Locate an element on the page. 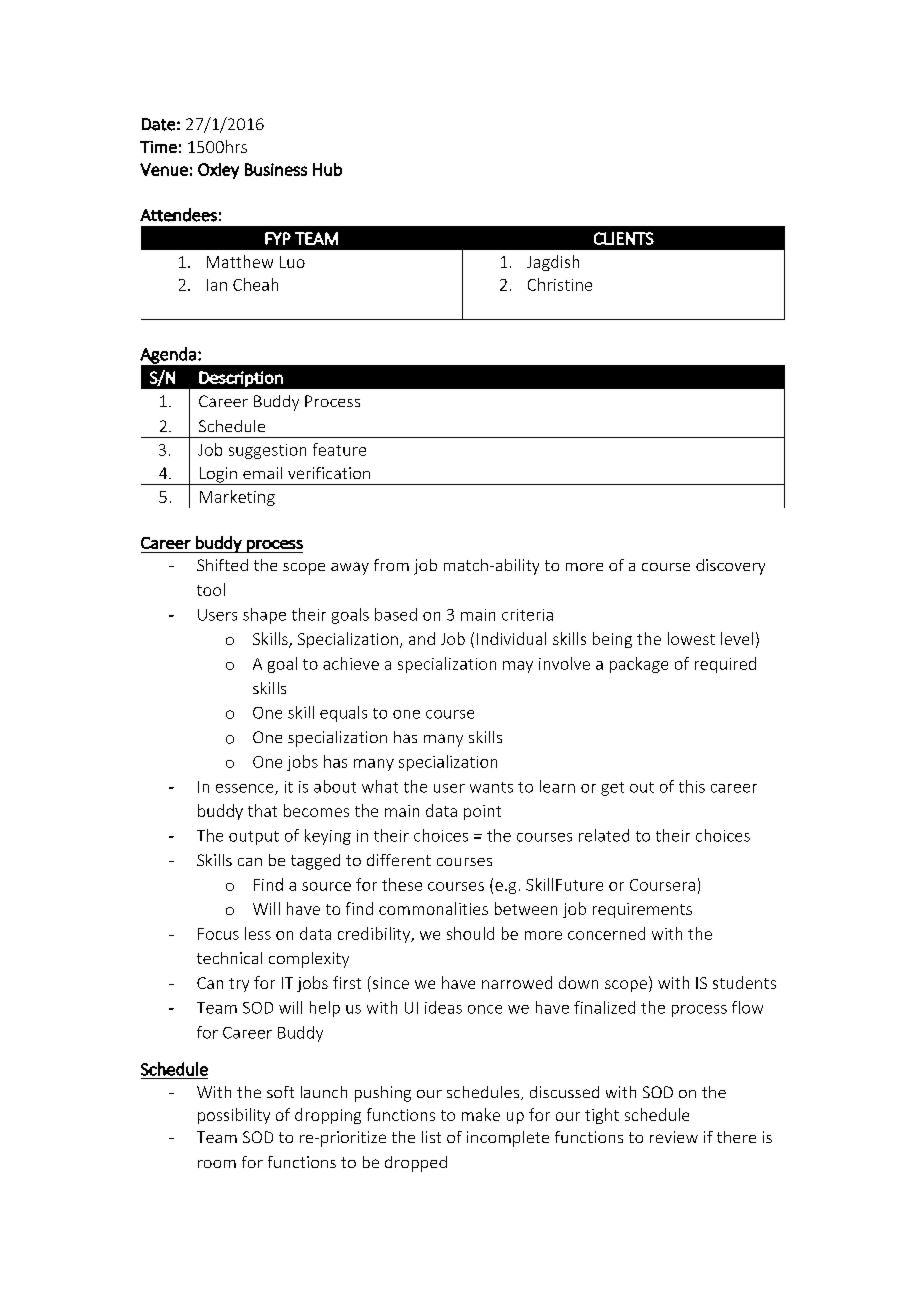  list is located at coordinates (431, 1137).
